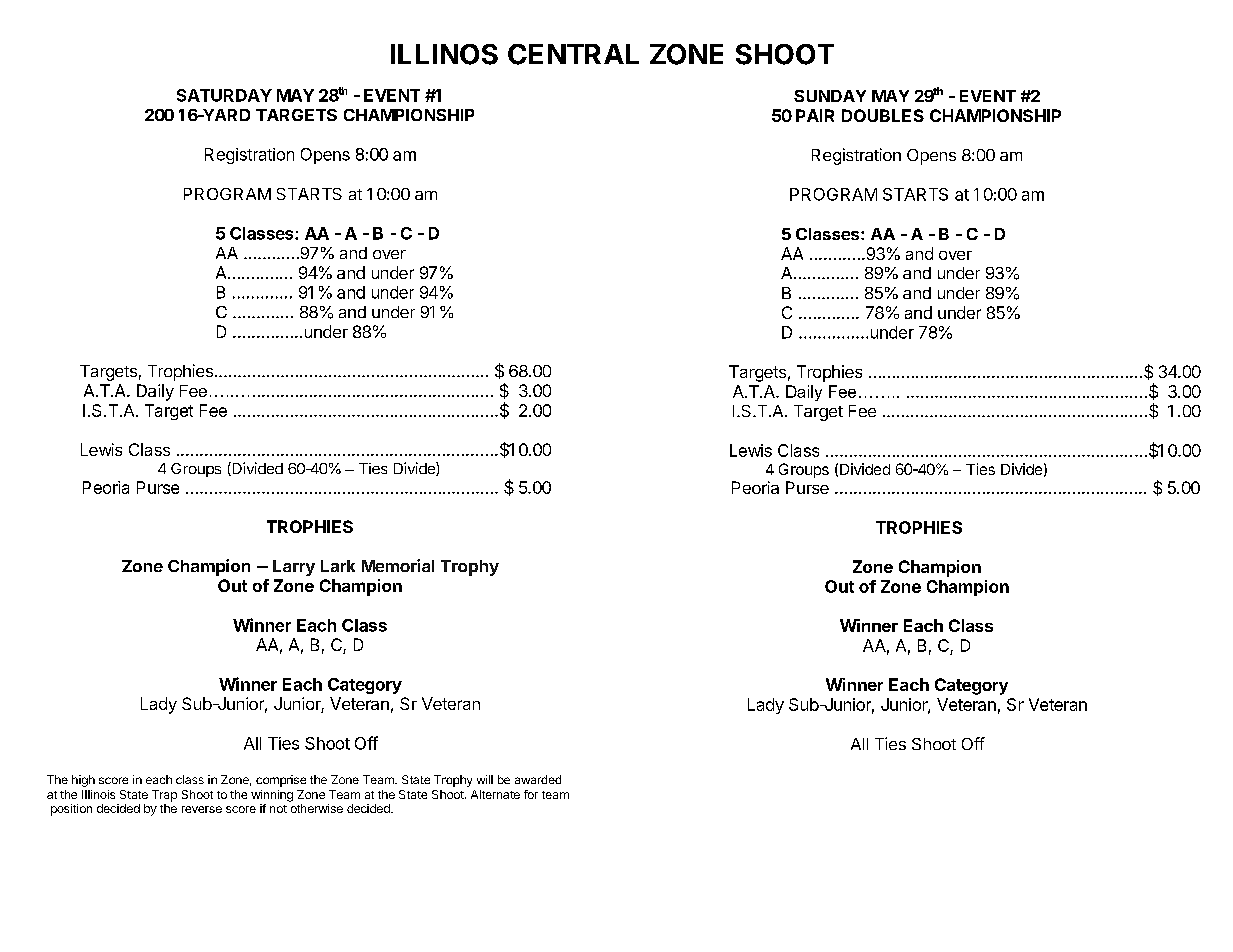 Image resolution: width=1233 pixels, height=952 pixels. I want to click on DOUBLES, so click(883, 115).
